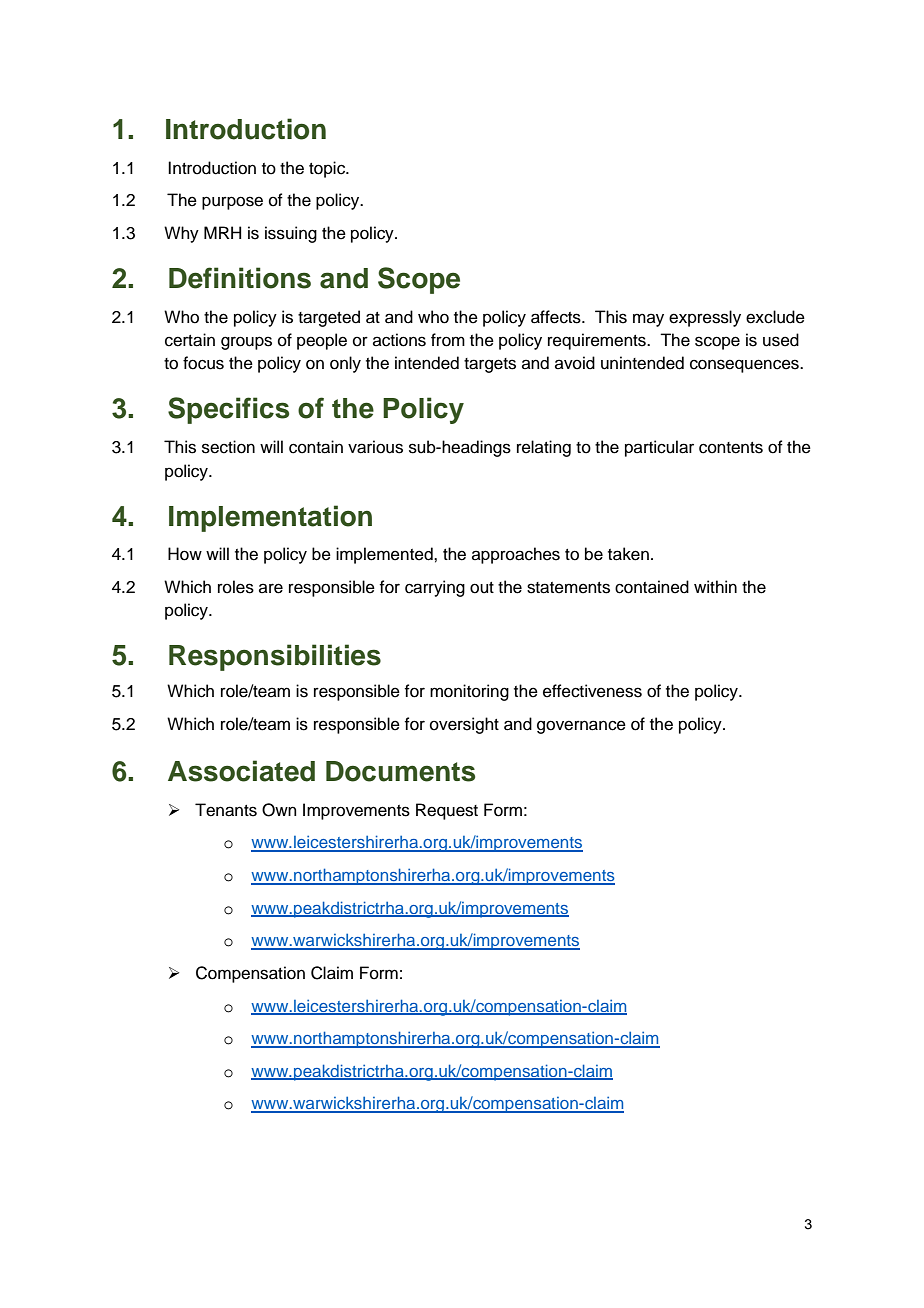 This screenshot has width=924, height=1308. Describe the element at coordinates (241, 771) in the screenshot. I see `Associated` at that location.
